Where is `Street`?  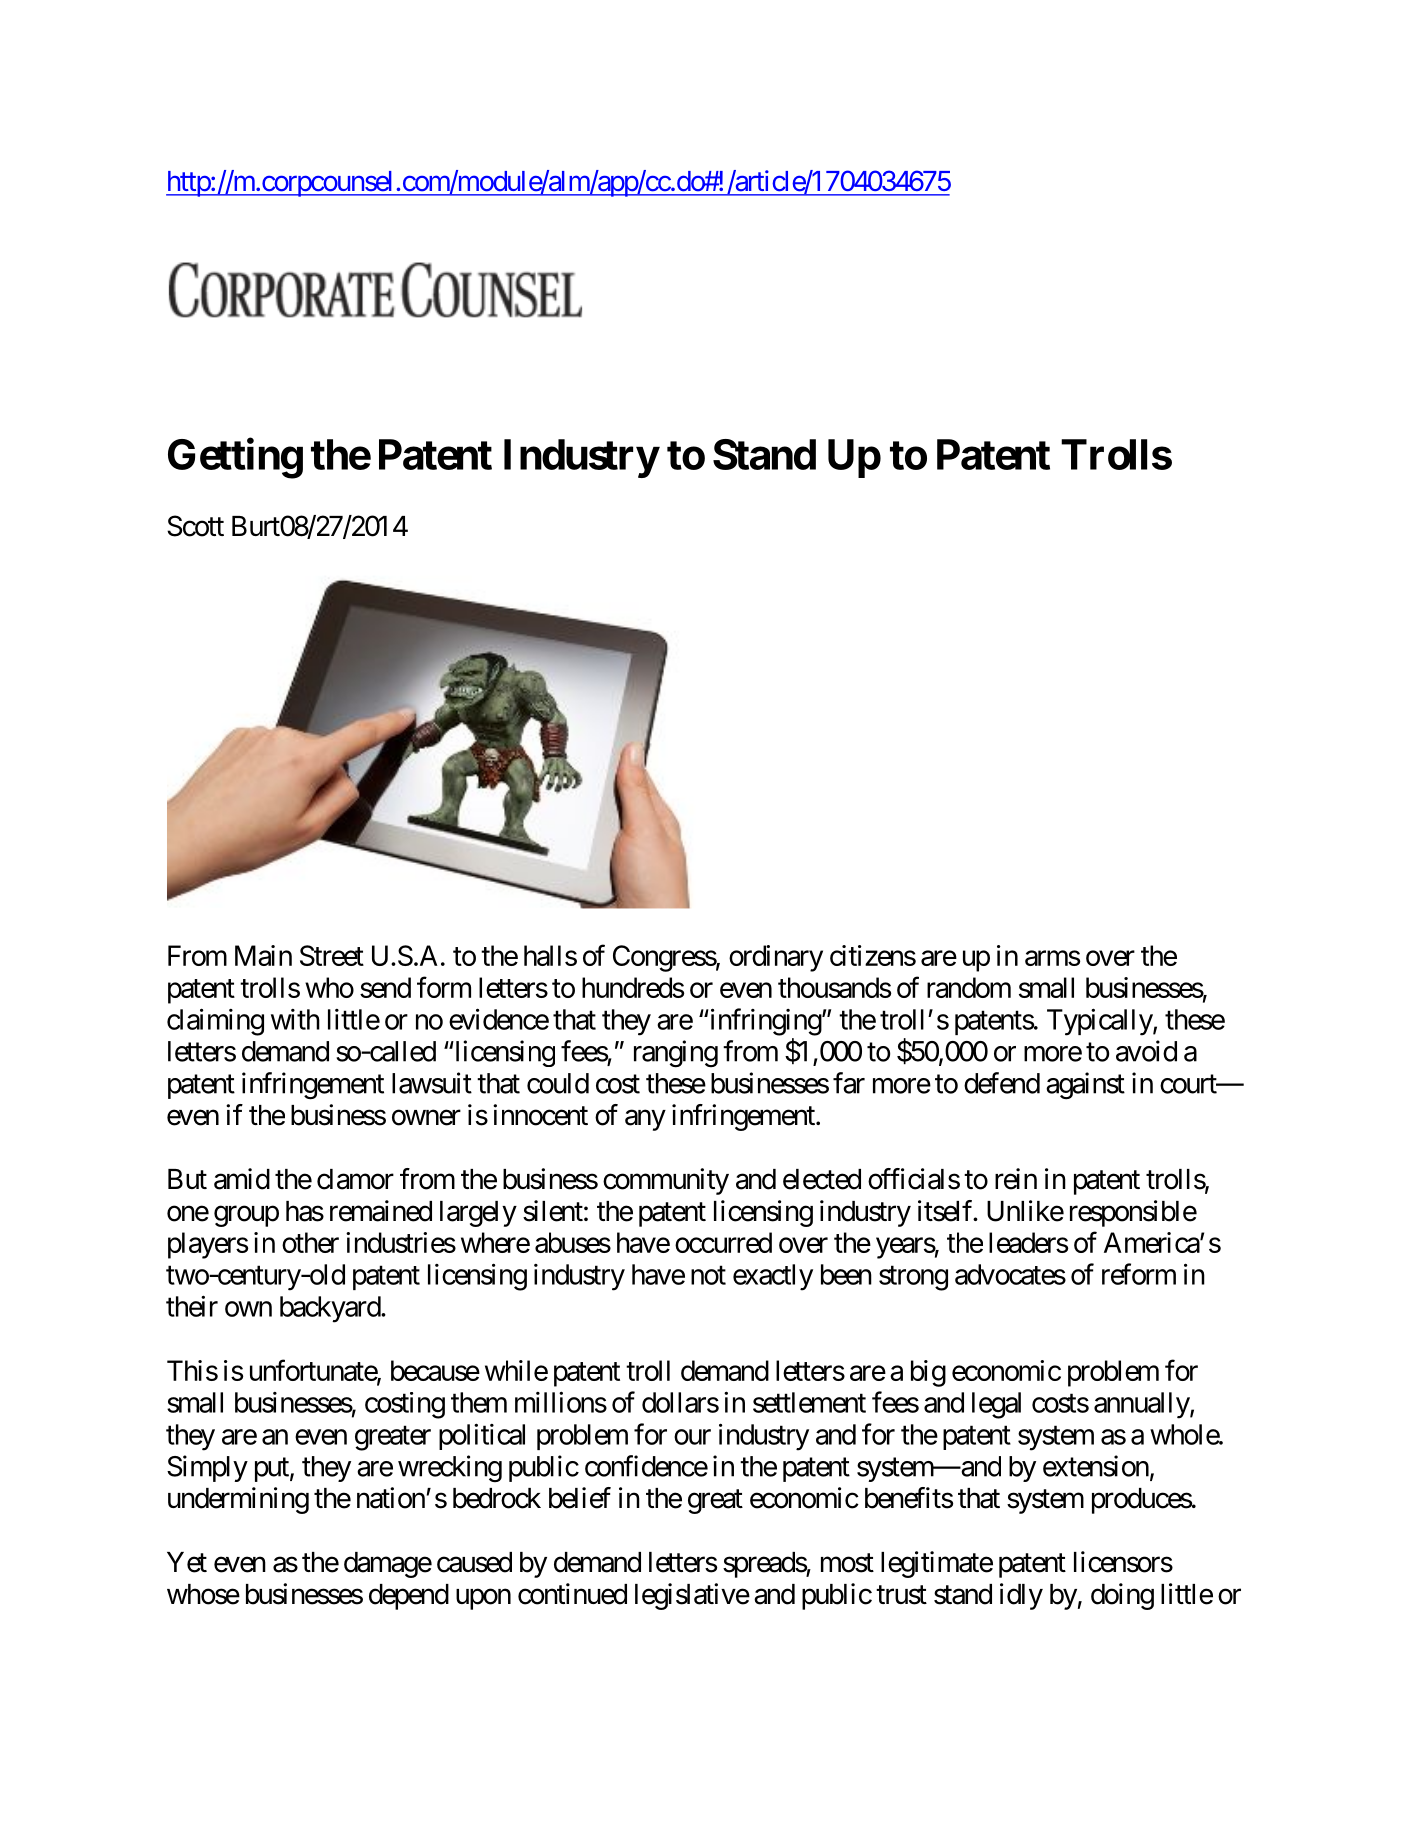 Street is located at coordinates (332, 955).
